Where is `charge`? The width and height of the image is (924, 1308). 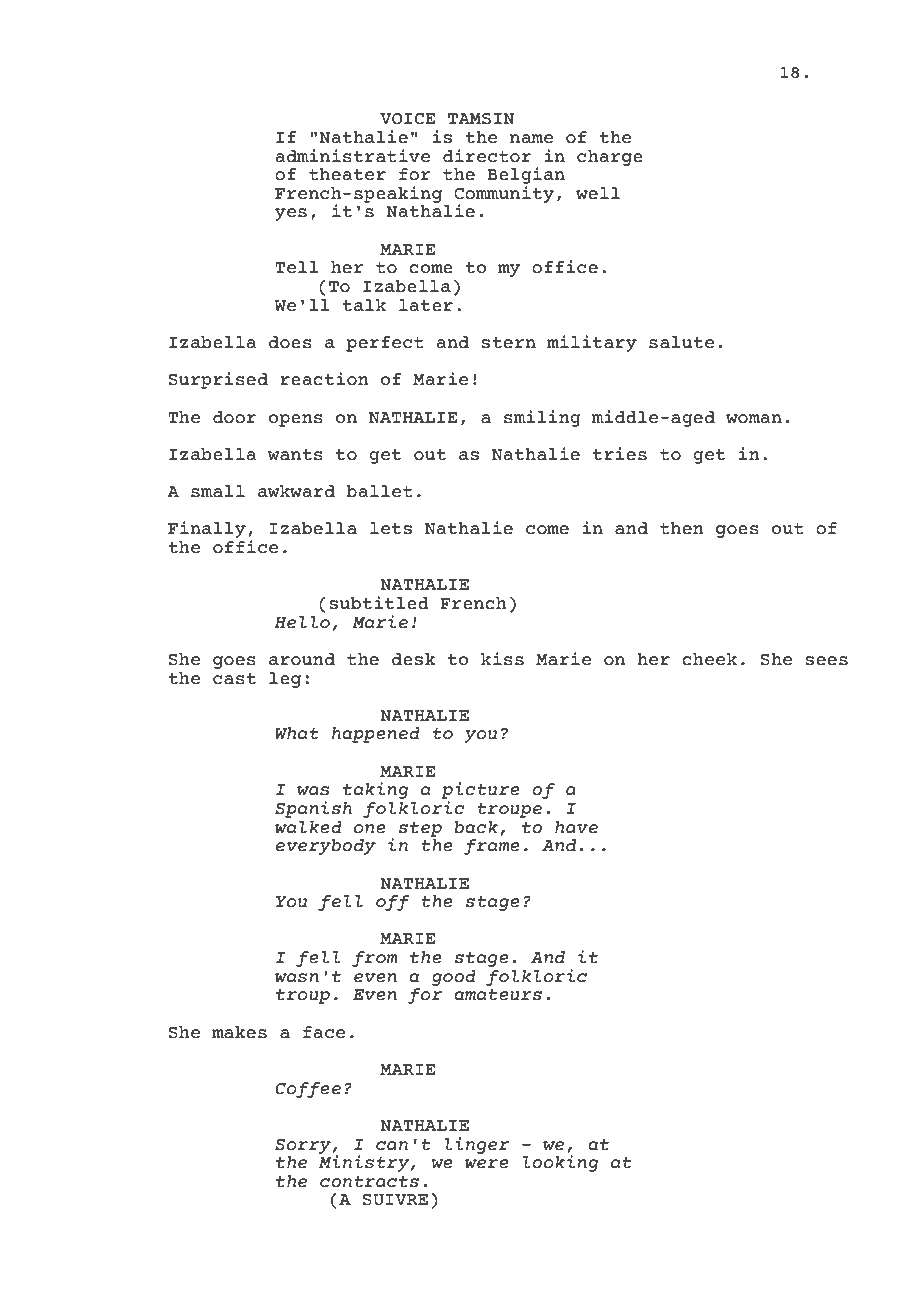 charge is located at coordinates (610, 158).
